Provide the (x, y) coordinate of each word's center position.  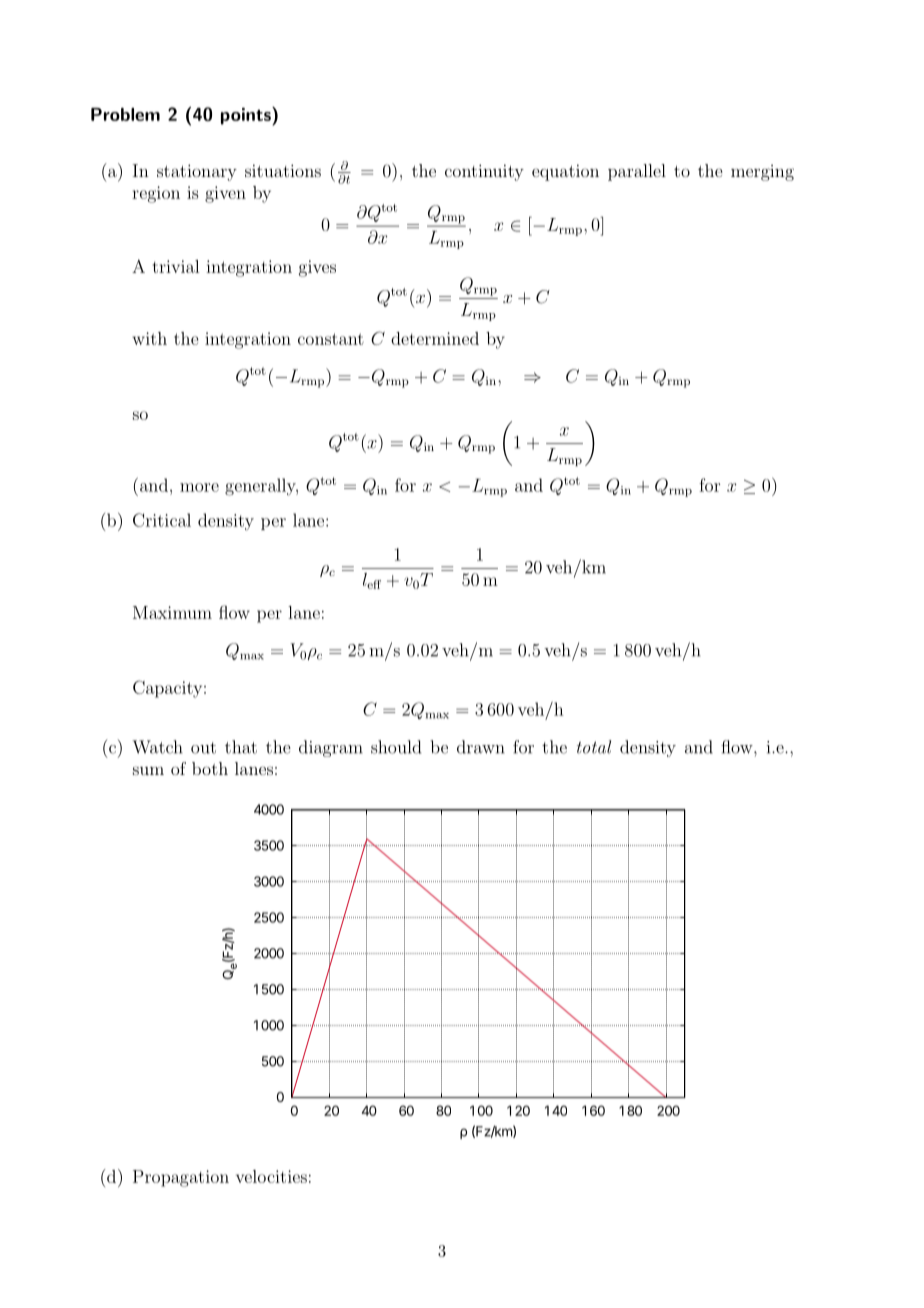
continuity (484, 172)
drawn (481, 747)
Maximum (172, 612)
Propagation (181, 1178)
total (594, 747)
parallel (637, 172)
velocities (271, 1176)
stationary (197, 172)
